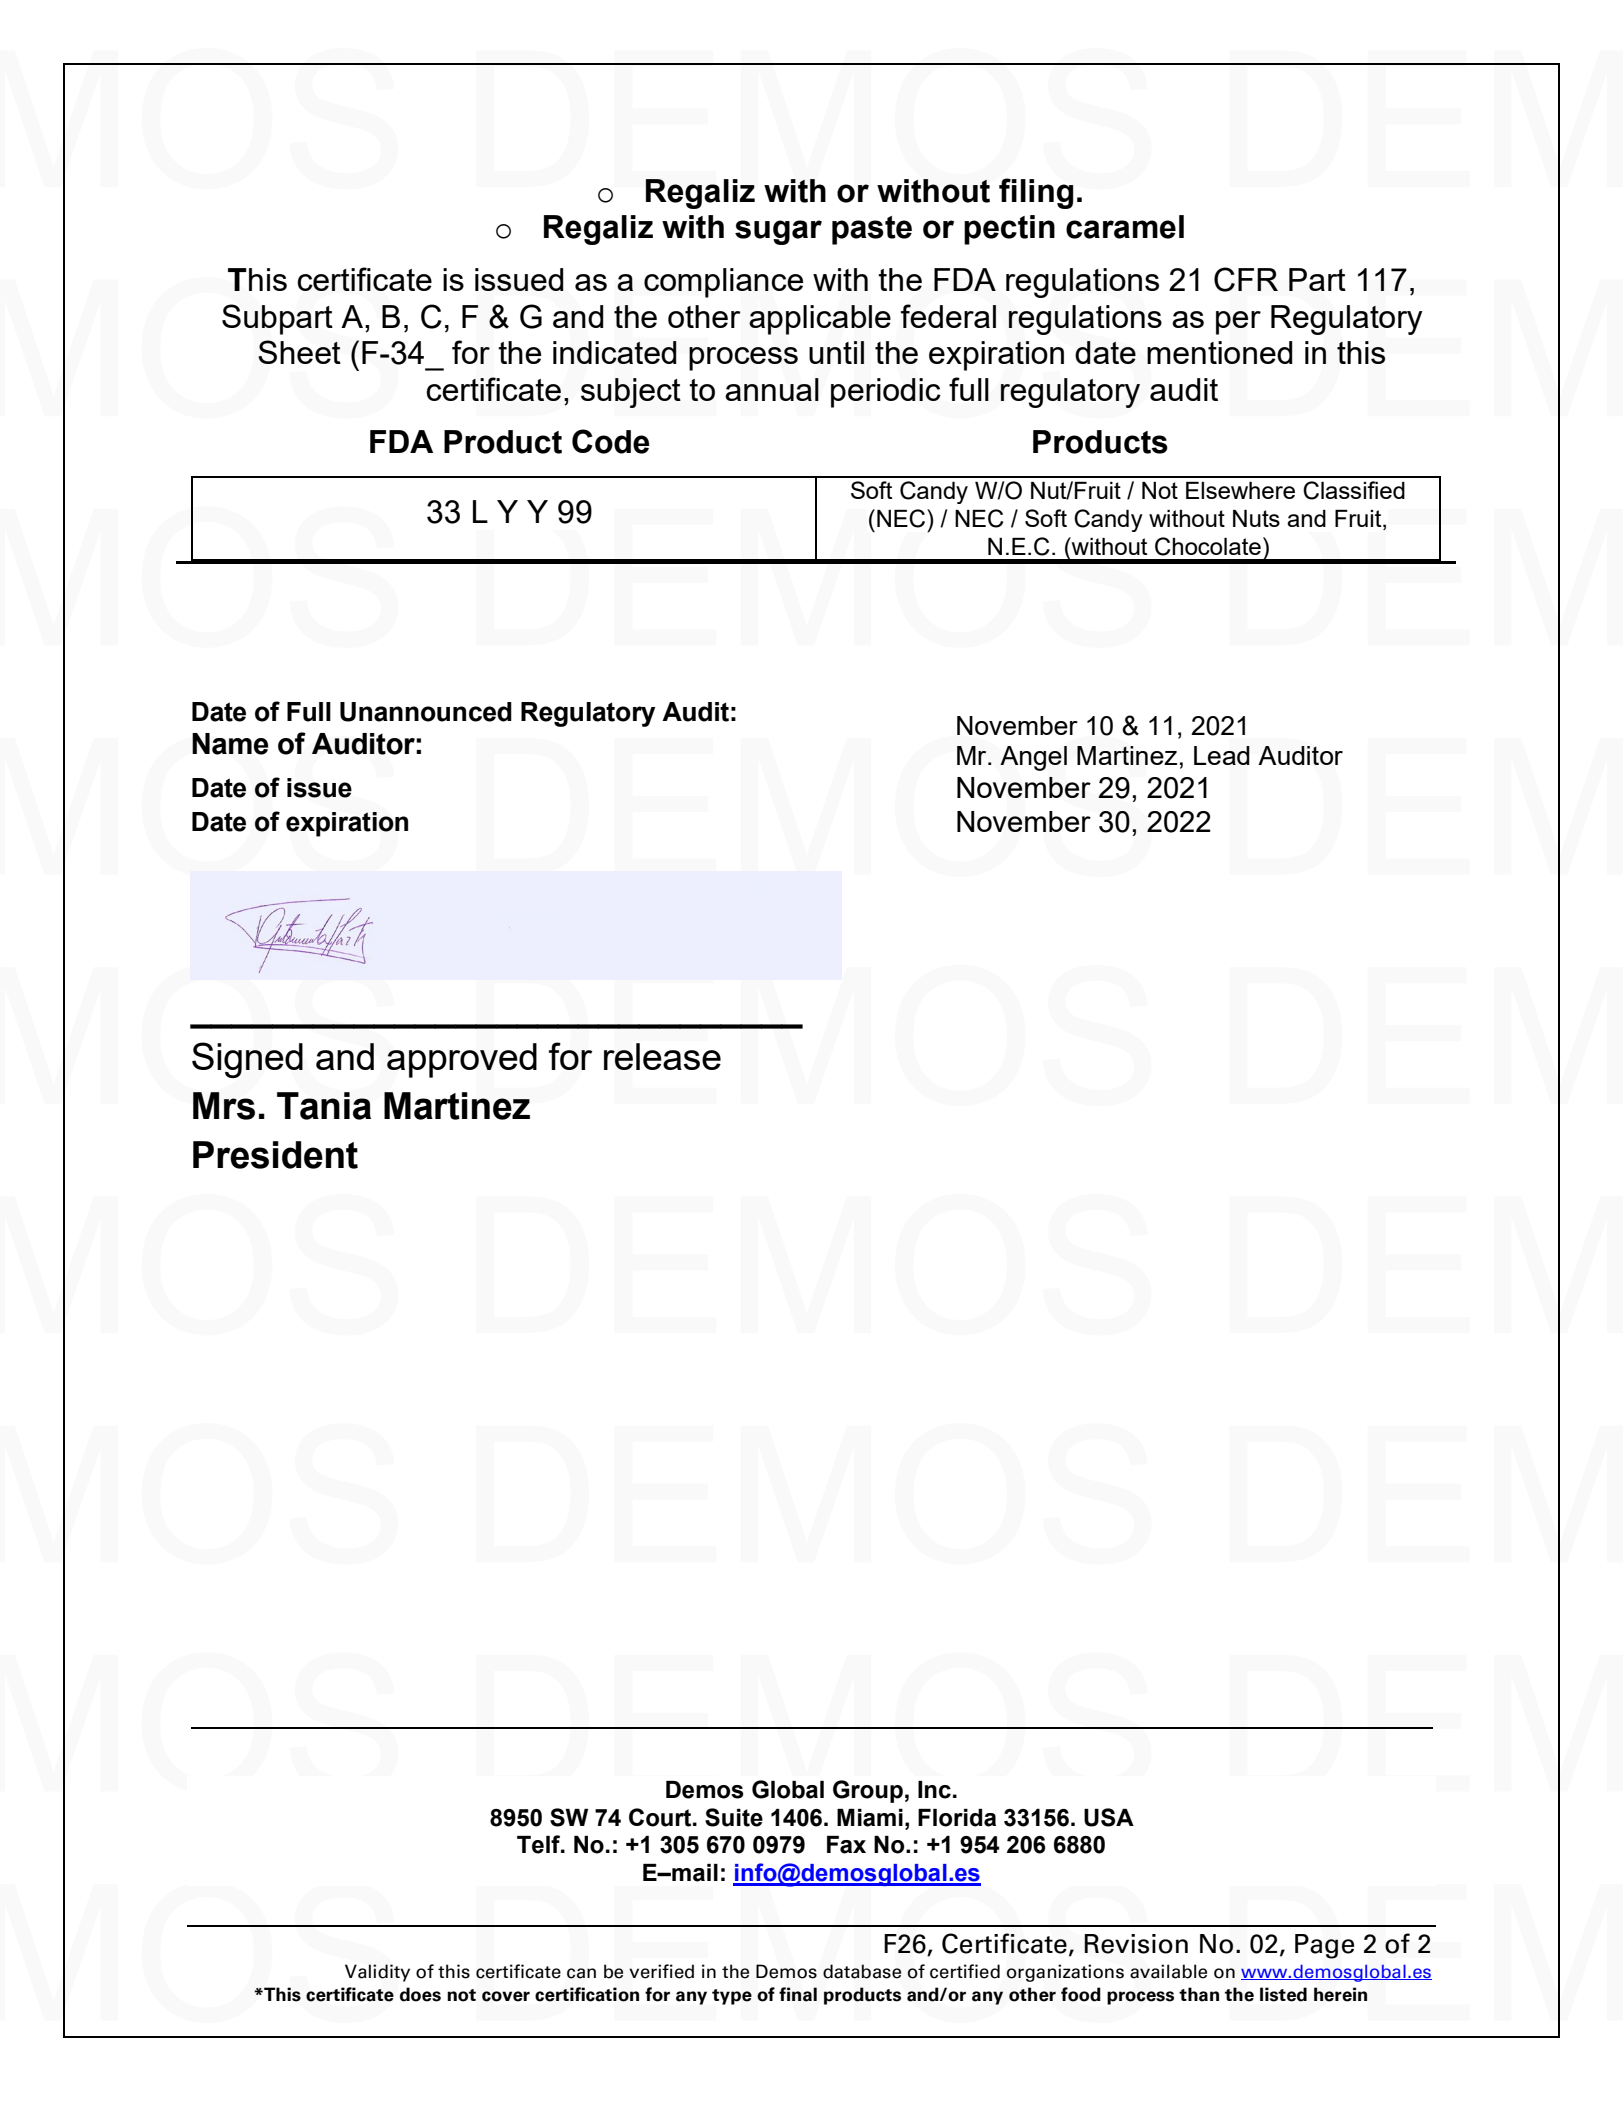 The image size is (1623, 2101). Describe the element at coordinates (868, 1791) in the screenshot. I see `Group` at that location.
